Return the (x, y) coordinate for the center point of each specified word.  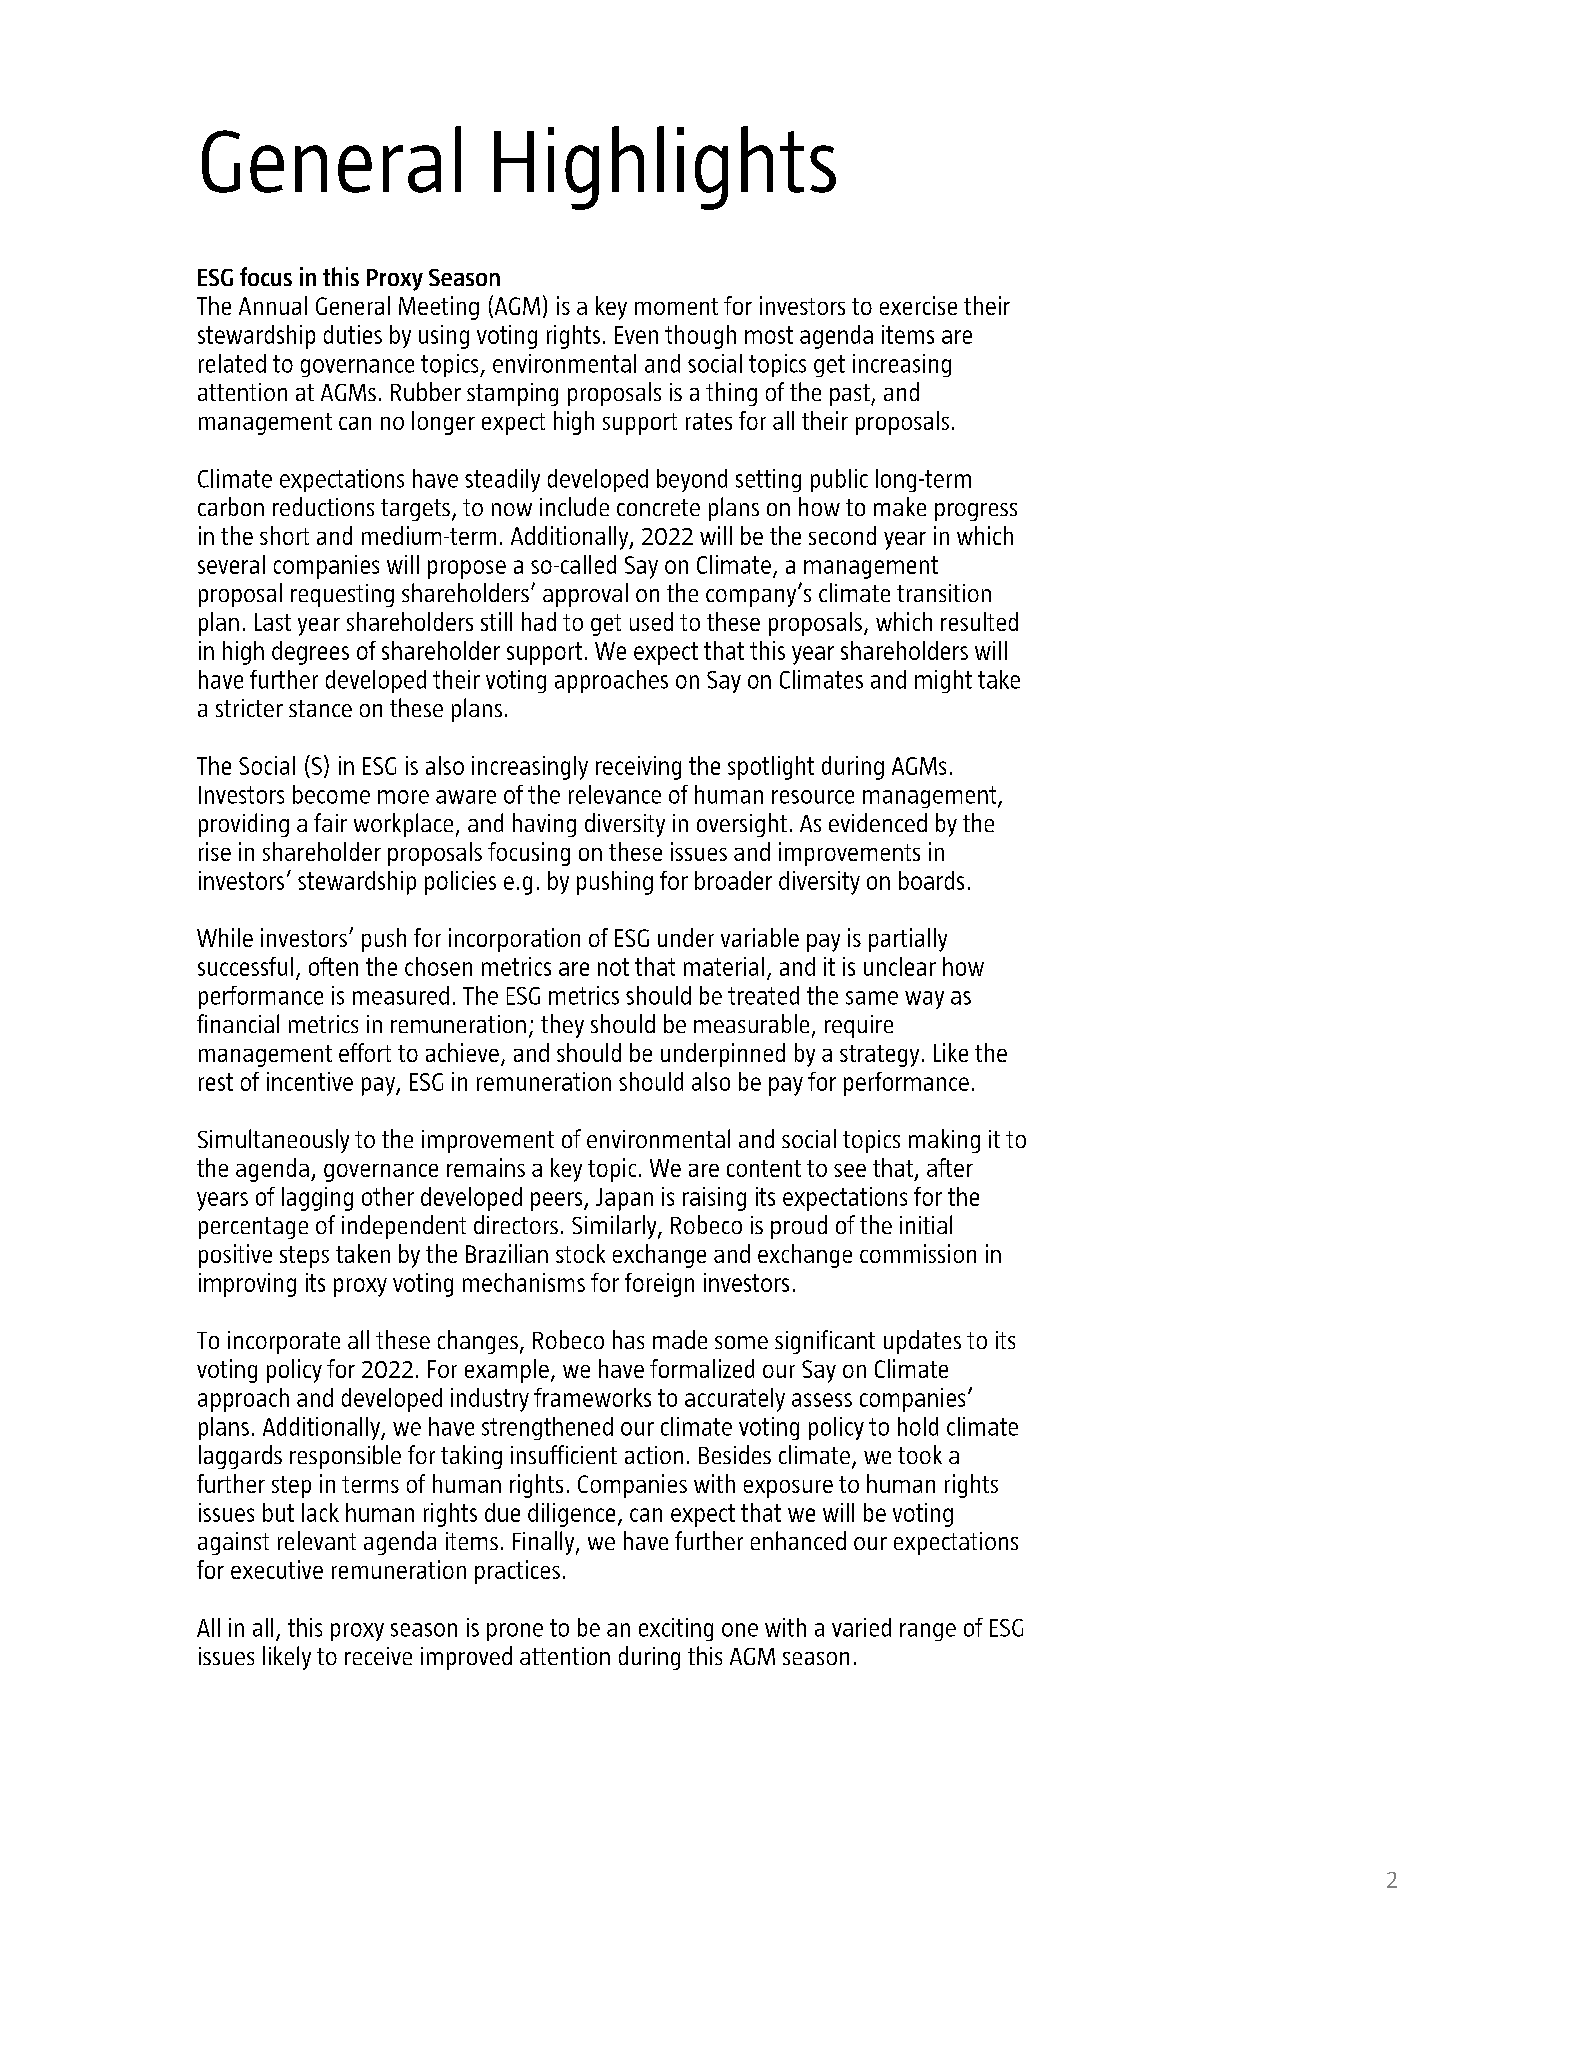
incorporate (284, 1342)
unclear (900, 966)
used (651, 621)
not (613, 967)
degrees (310, 653)
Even (636, 335)
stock (580, 1253)
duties (353, 334)
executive (277, 1569)
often (333, 966)
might (943, 681)
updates (922, 1342)
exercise (918, 305)
